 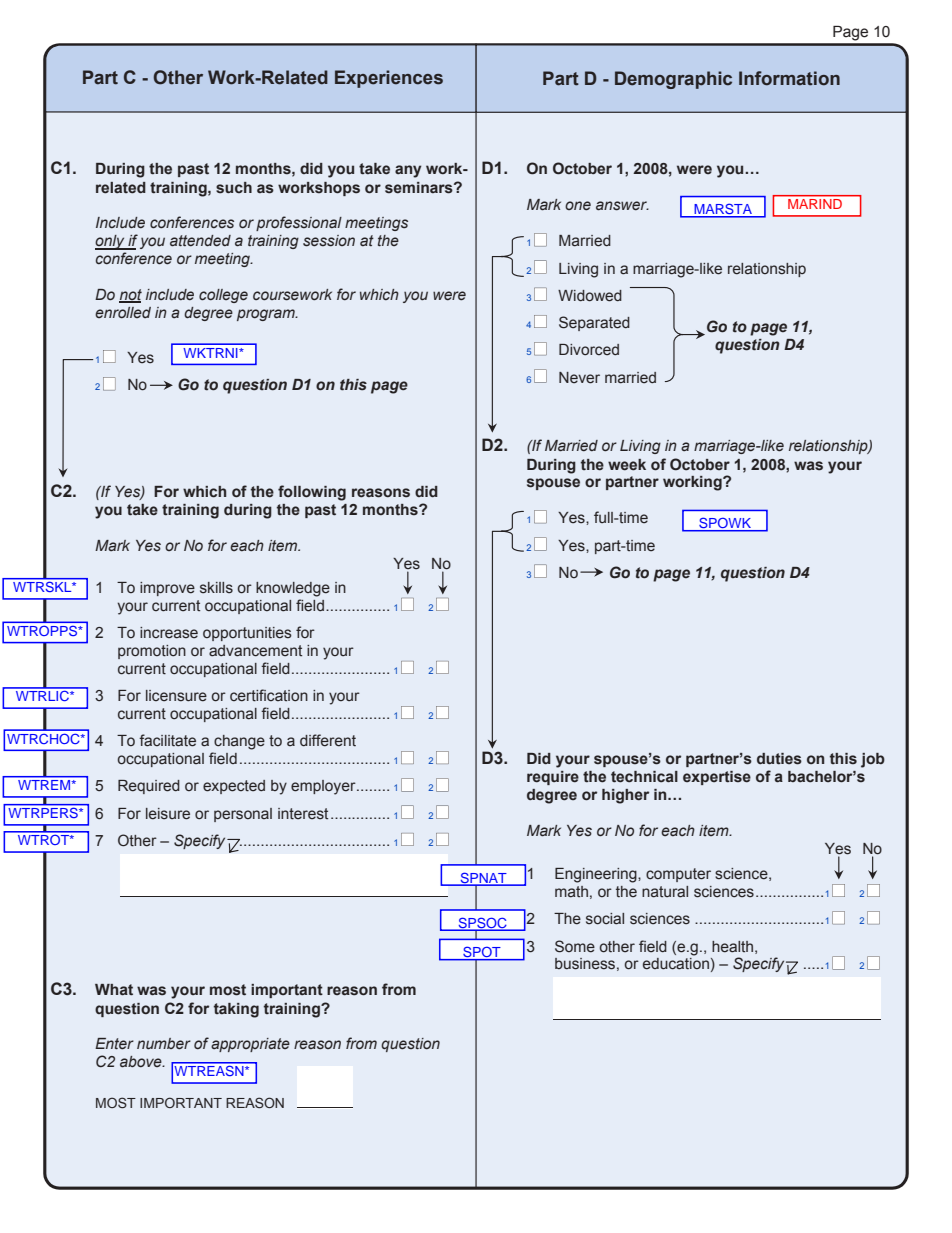 I want to click on Some, so click(x=575, y=946).
